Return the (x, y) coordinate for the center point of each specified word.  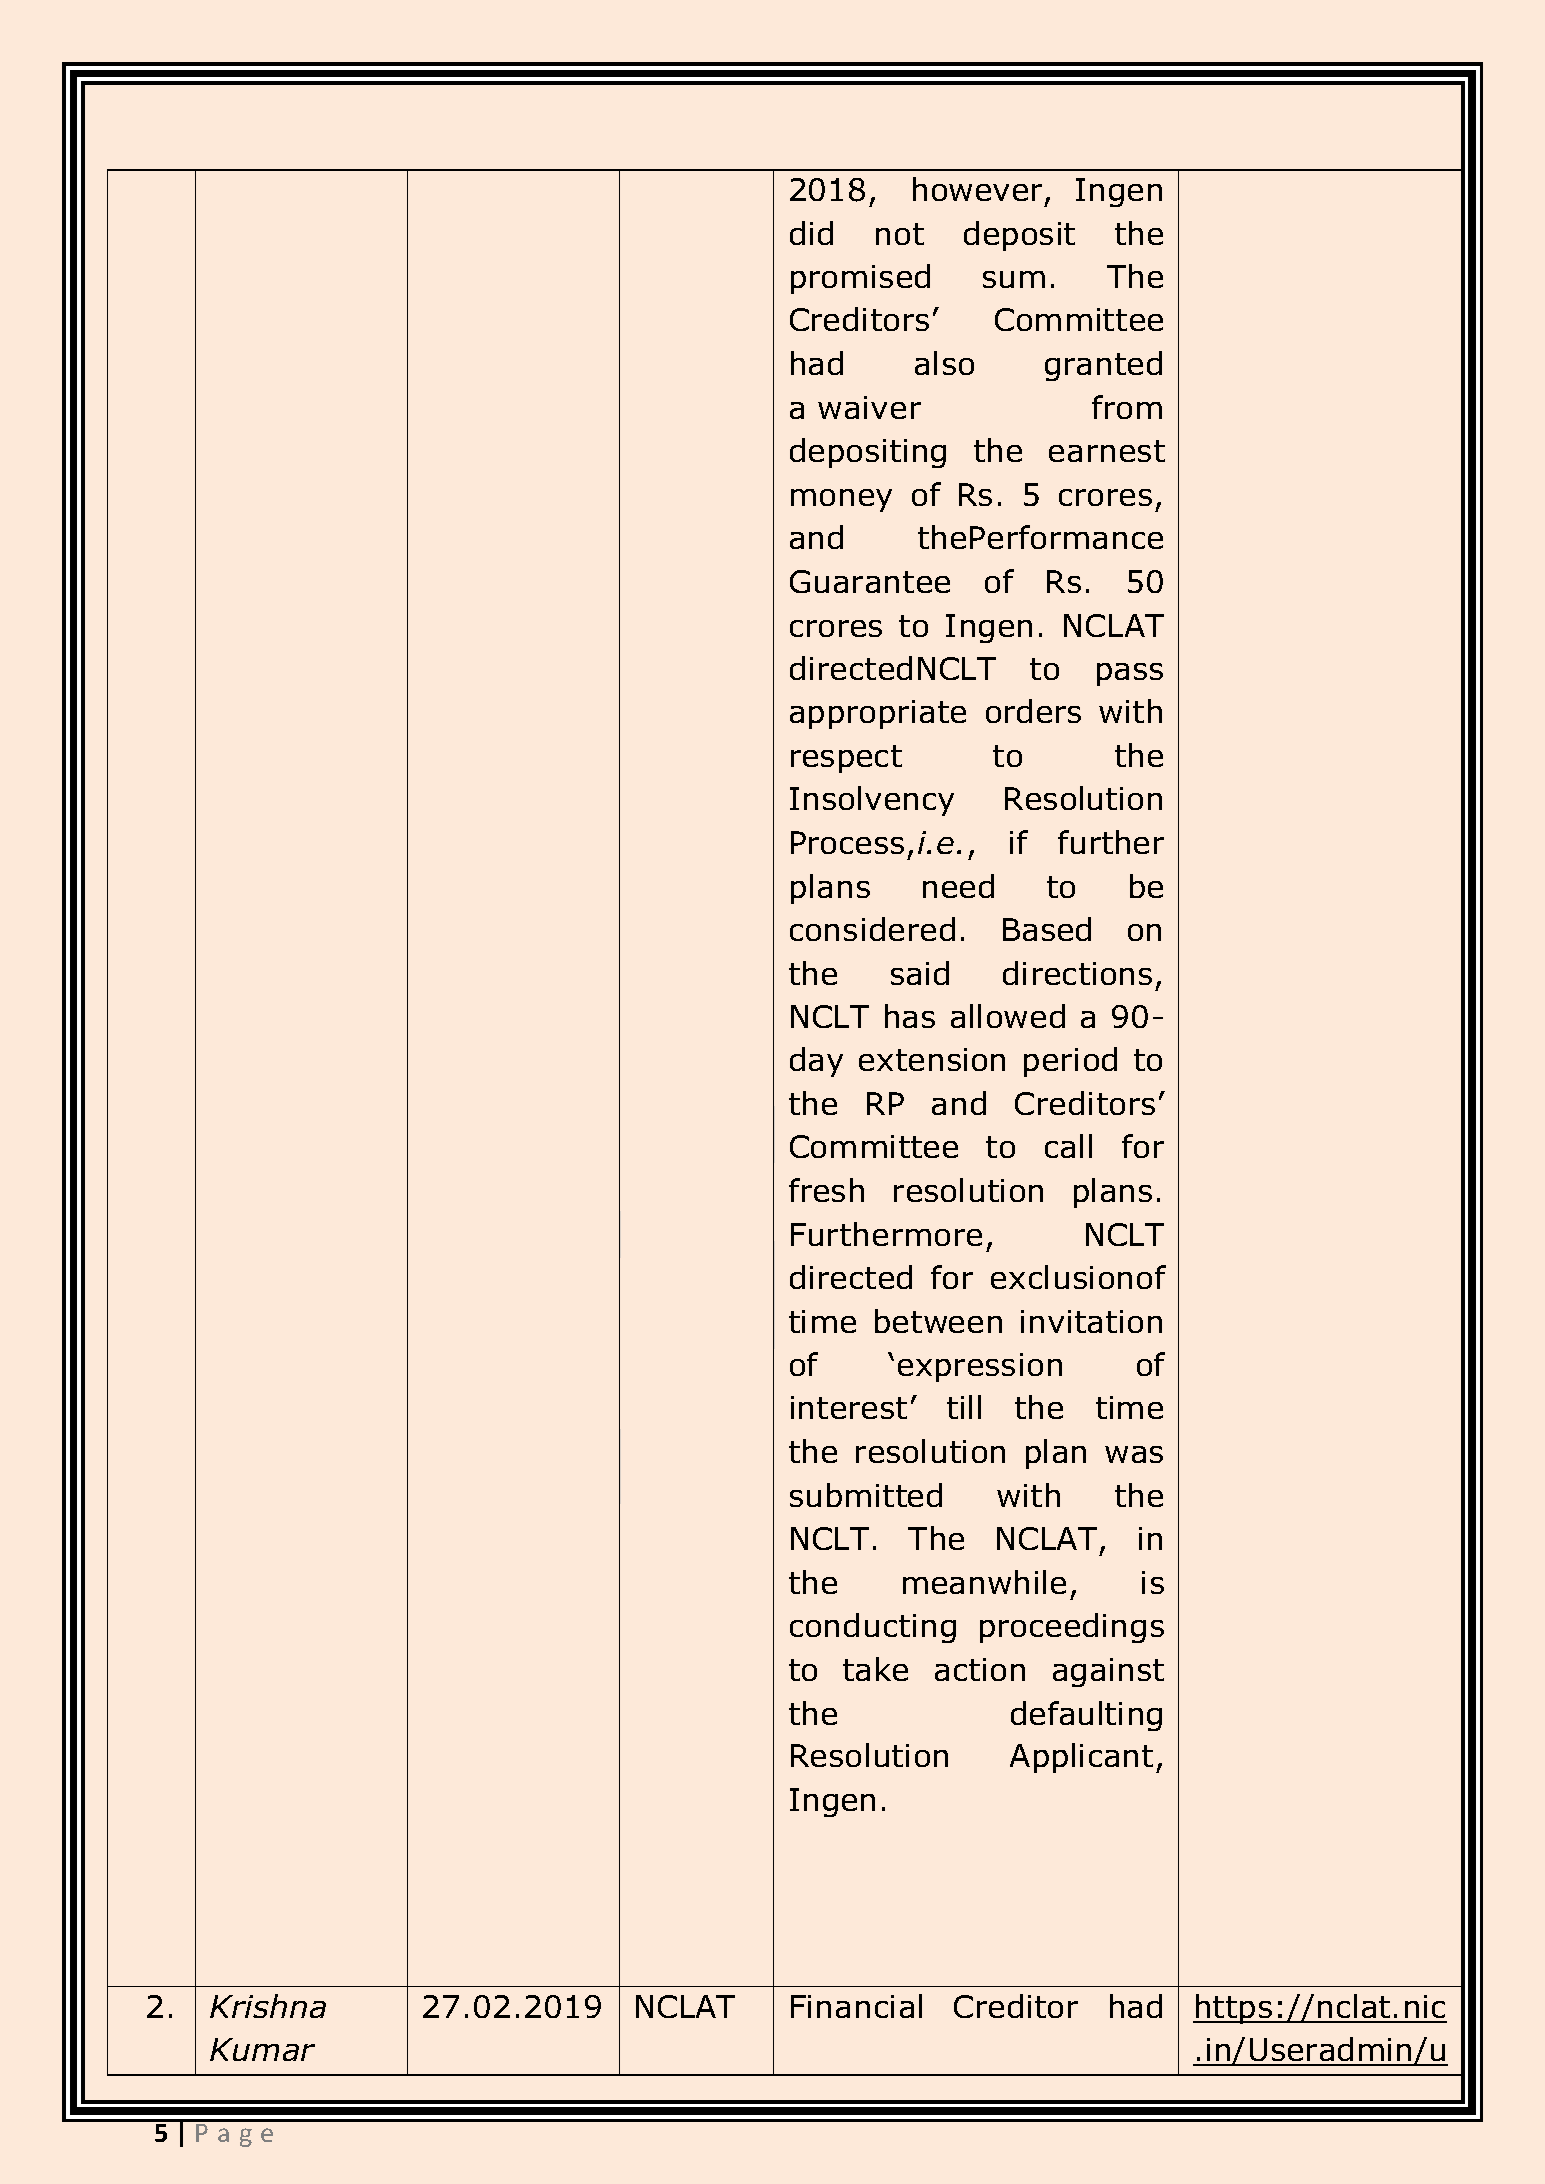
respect (846, 759)
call (1068, 1146)
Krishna (268, 2006)
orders (1033, 711)
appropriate (878, 714)
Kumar (262, 2049)
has (910, 1016)
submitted (866, 1495)
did (811, 233)
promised (860, 279)
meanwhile (984, 1582)
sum (1014, 279)
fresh (826, 1190)
